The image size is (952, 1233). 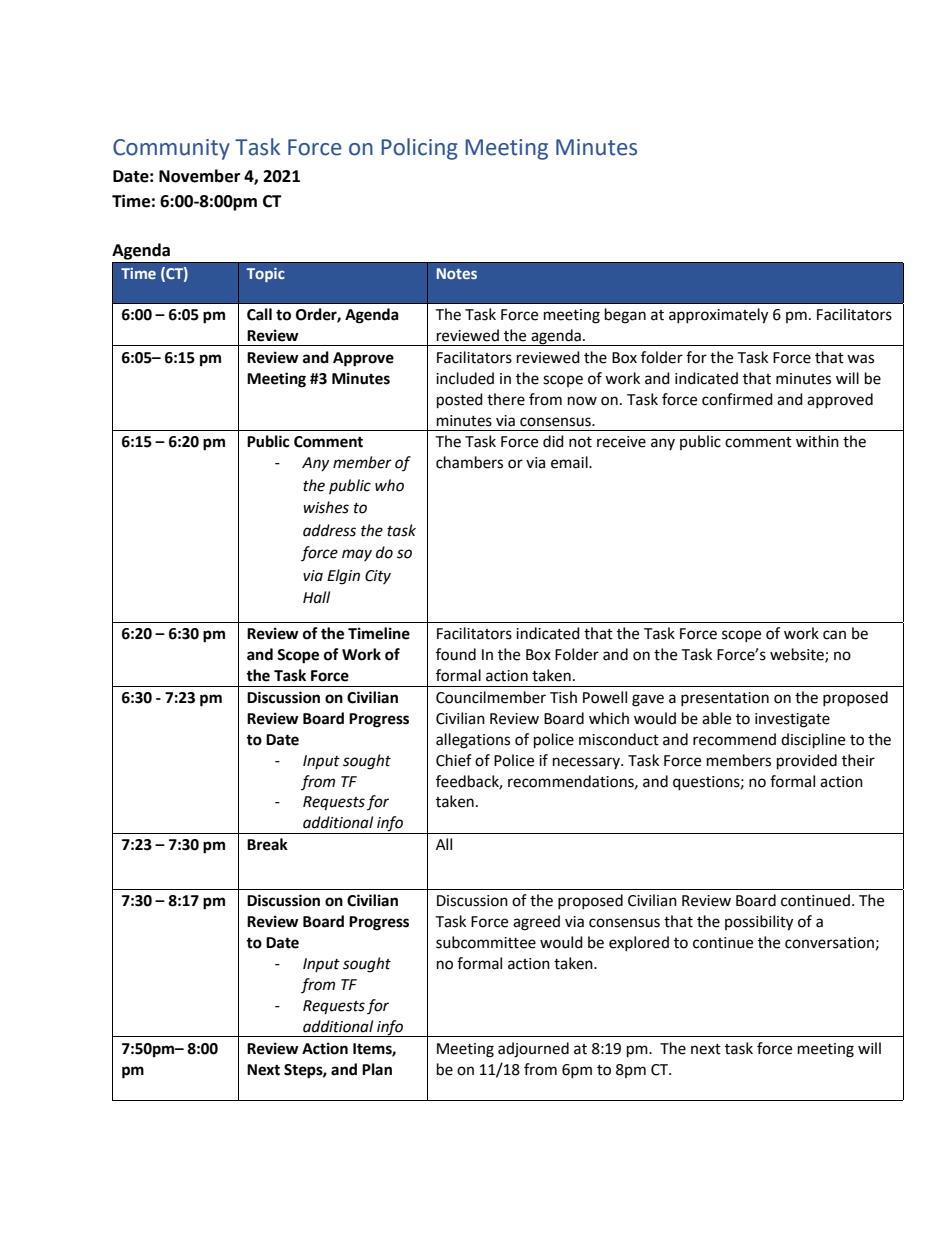 What do you see at coordinates (456, 654) in the screenshot?
I see `found` at bounding box center [456, 654].
